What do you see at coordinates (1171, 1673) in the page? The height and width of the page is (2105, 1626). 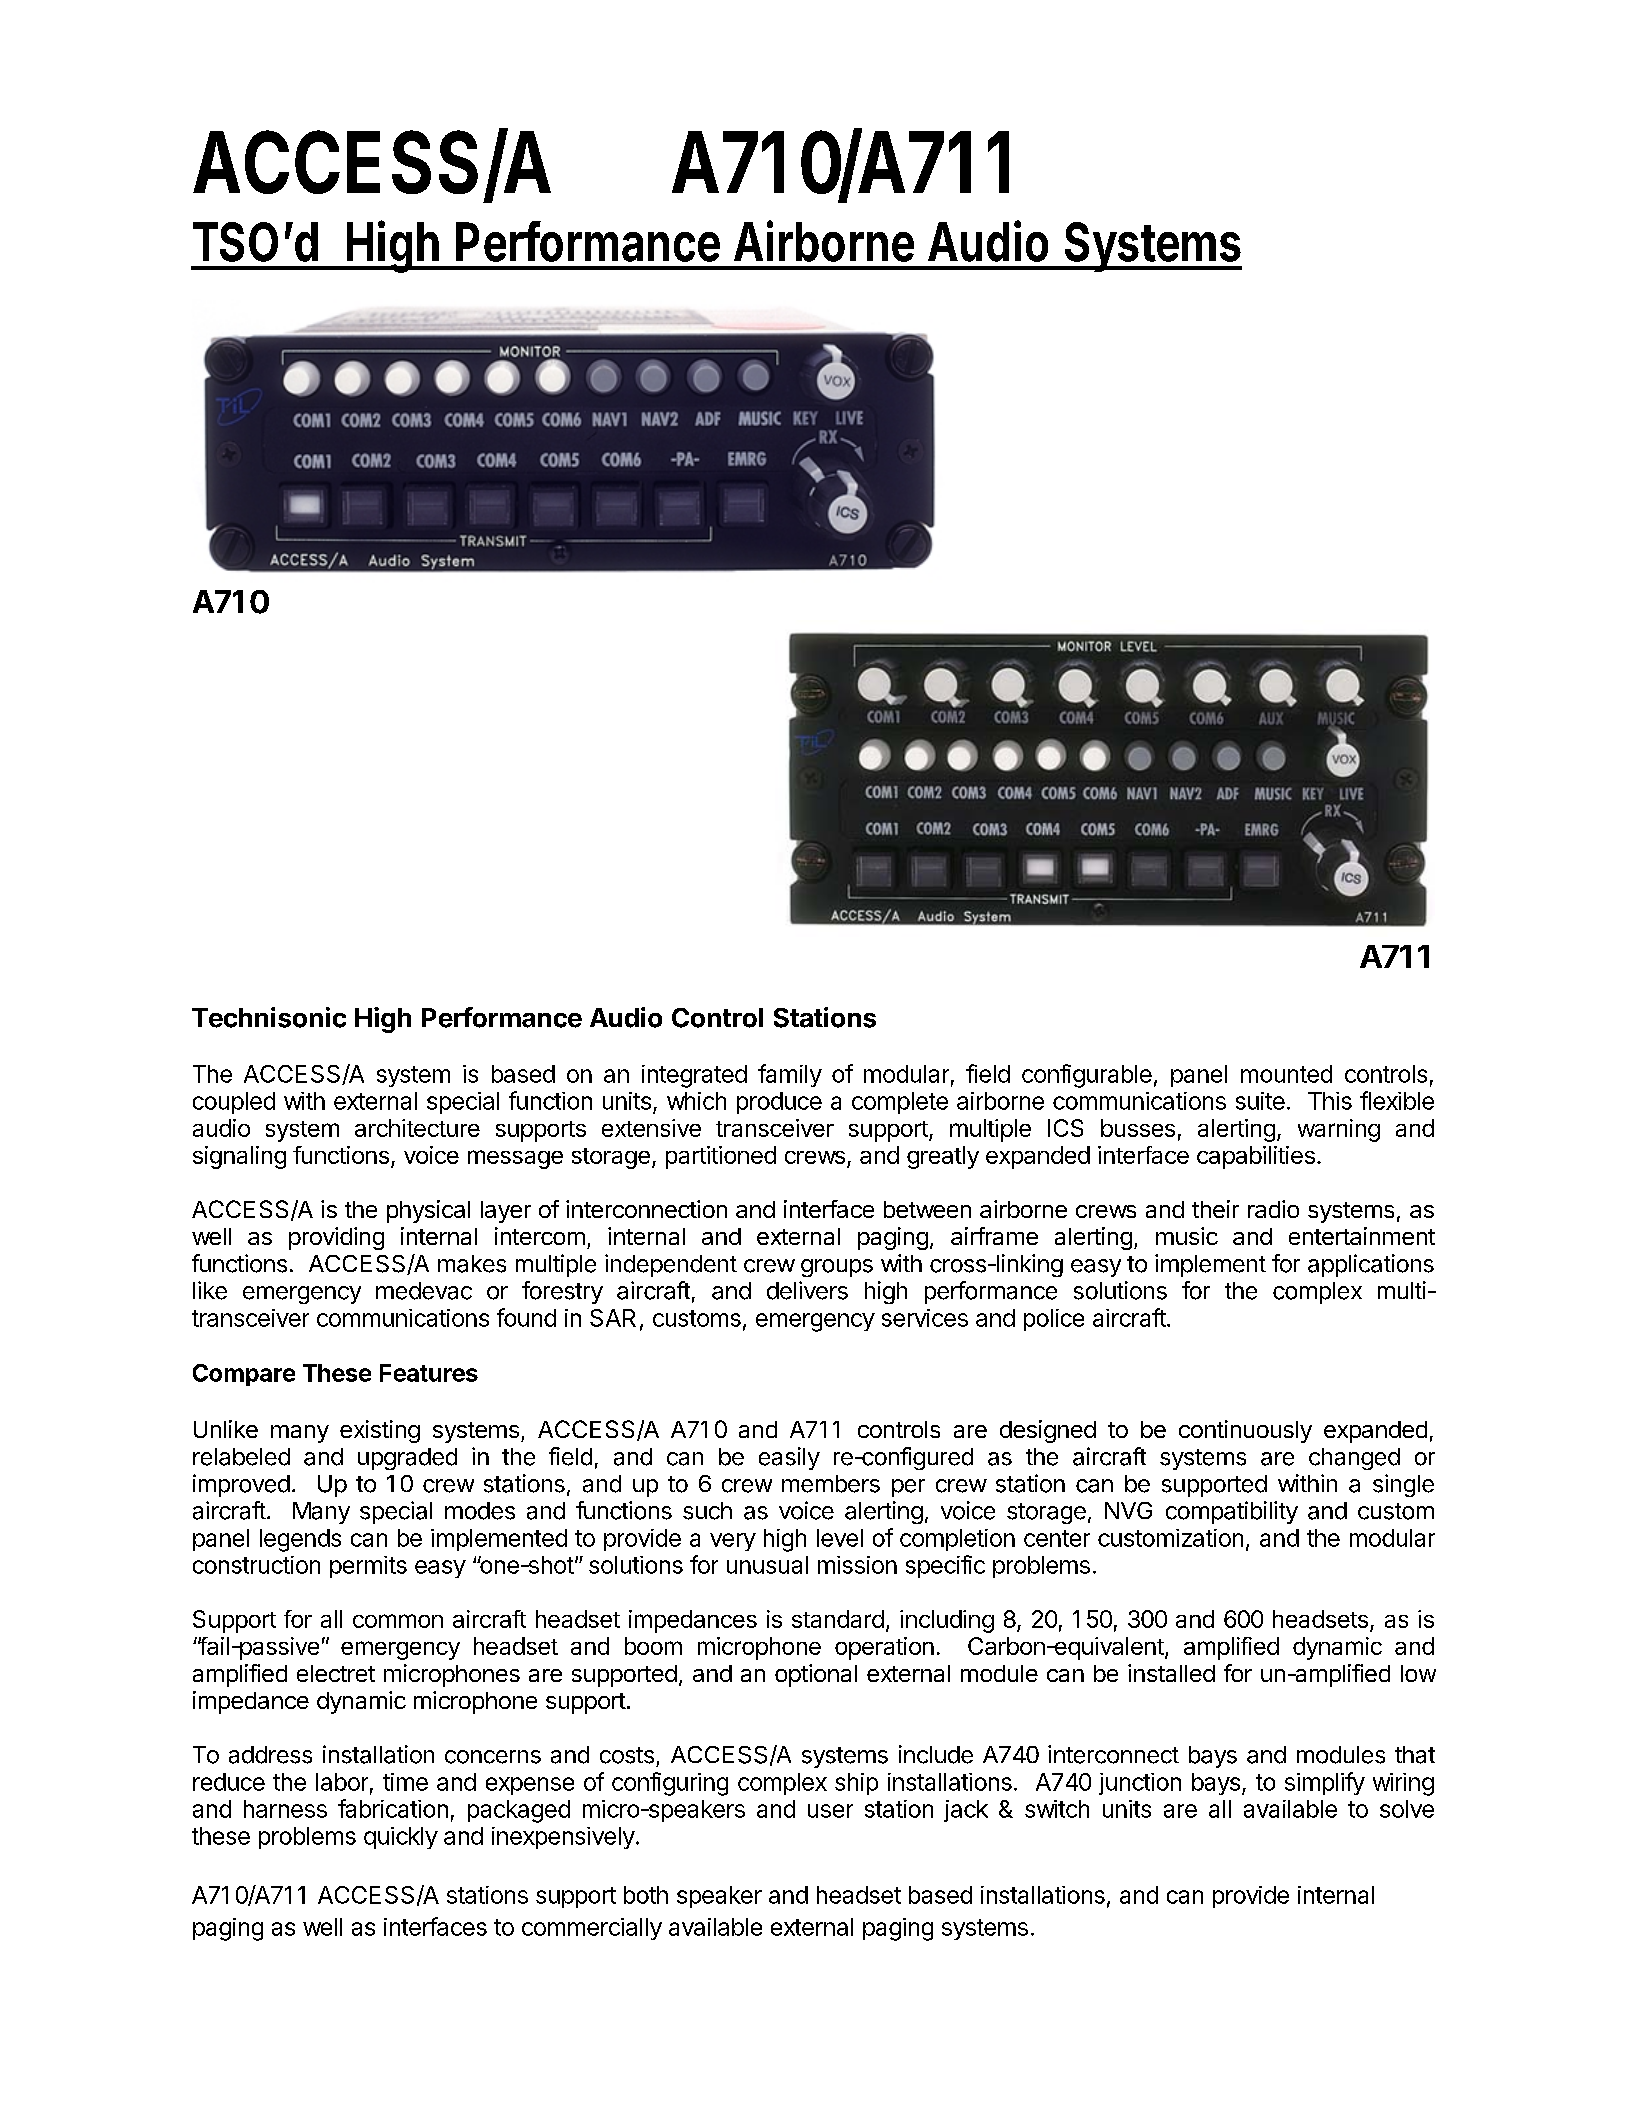 I see `installed` at bounding box center [1171, 1673].
